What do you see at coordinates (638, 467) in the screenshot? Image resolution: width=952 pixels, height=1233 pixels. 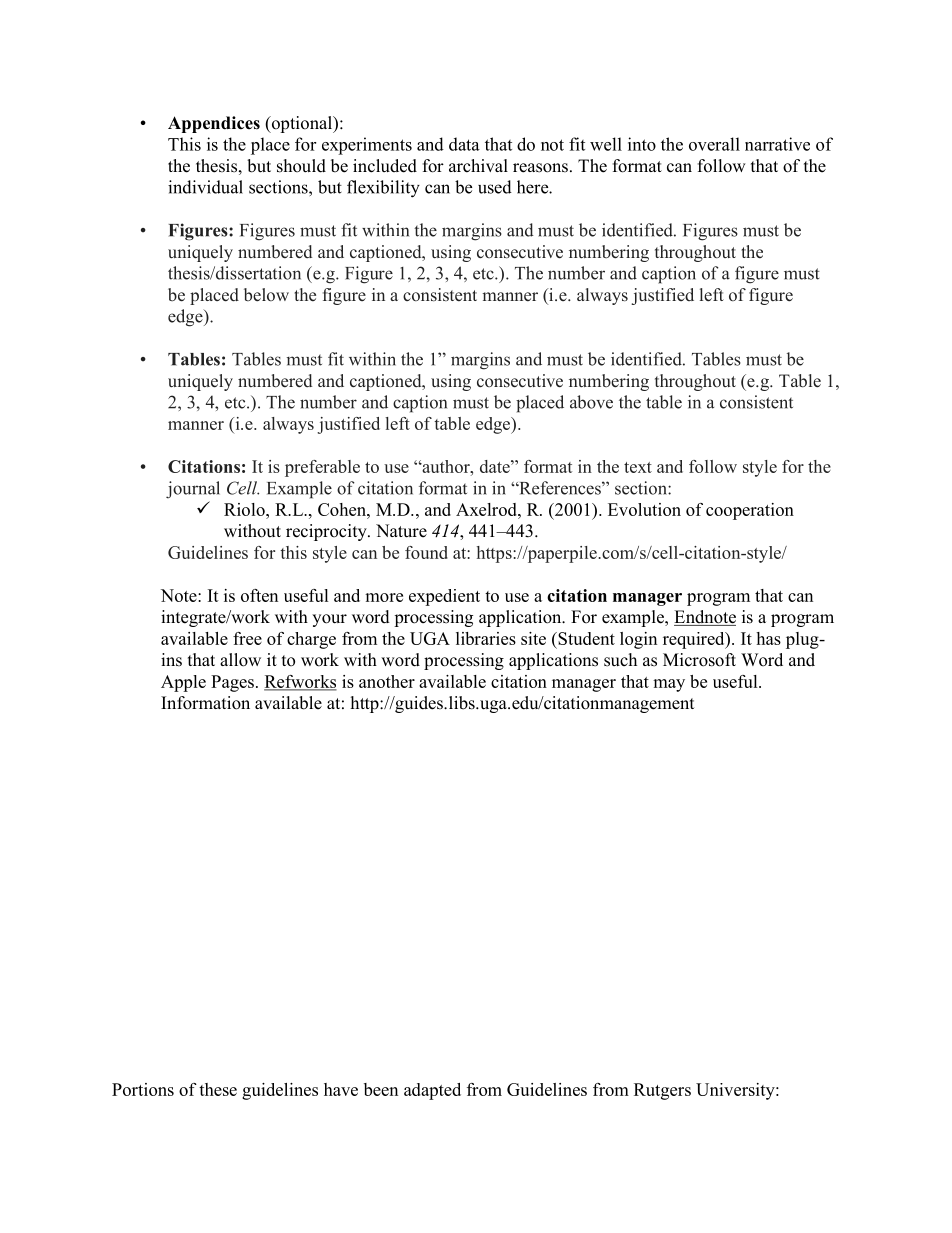 I see `text` at bounding box center [638, 467].
